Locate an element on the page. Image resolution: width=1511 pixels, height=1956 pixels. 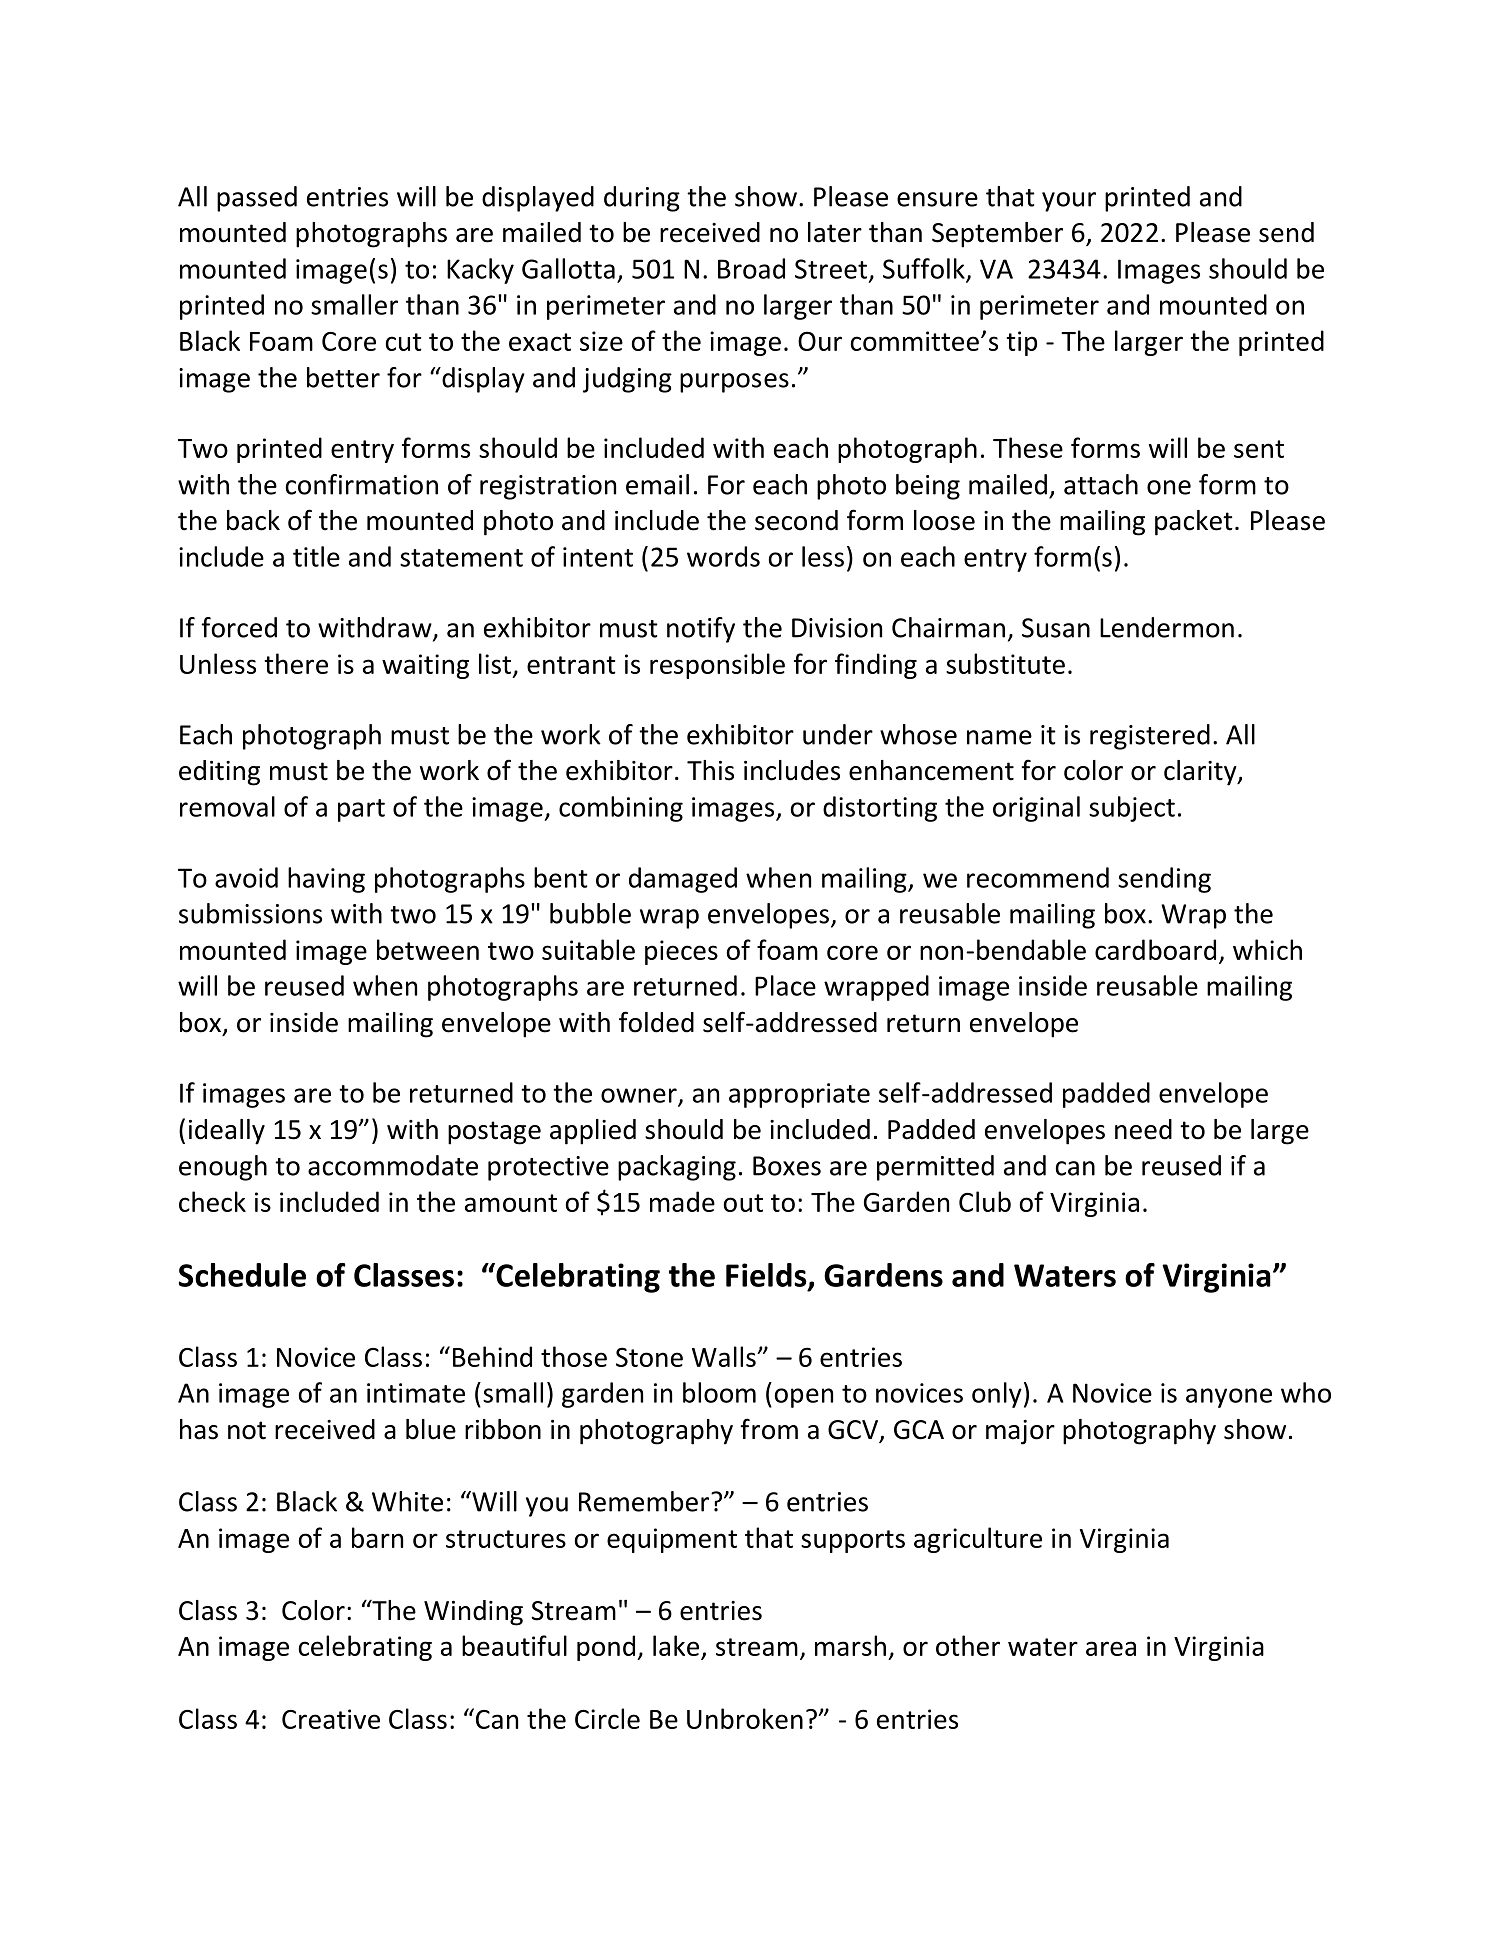
Walls is located at coordinates (725, 1356).
